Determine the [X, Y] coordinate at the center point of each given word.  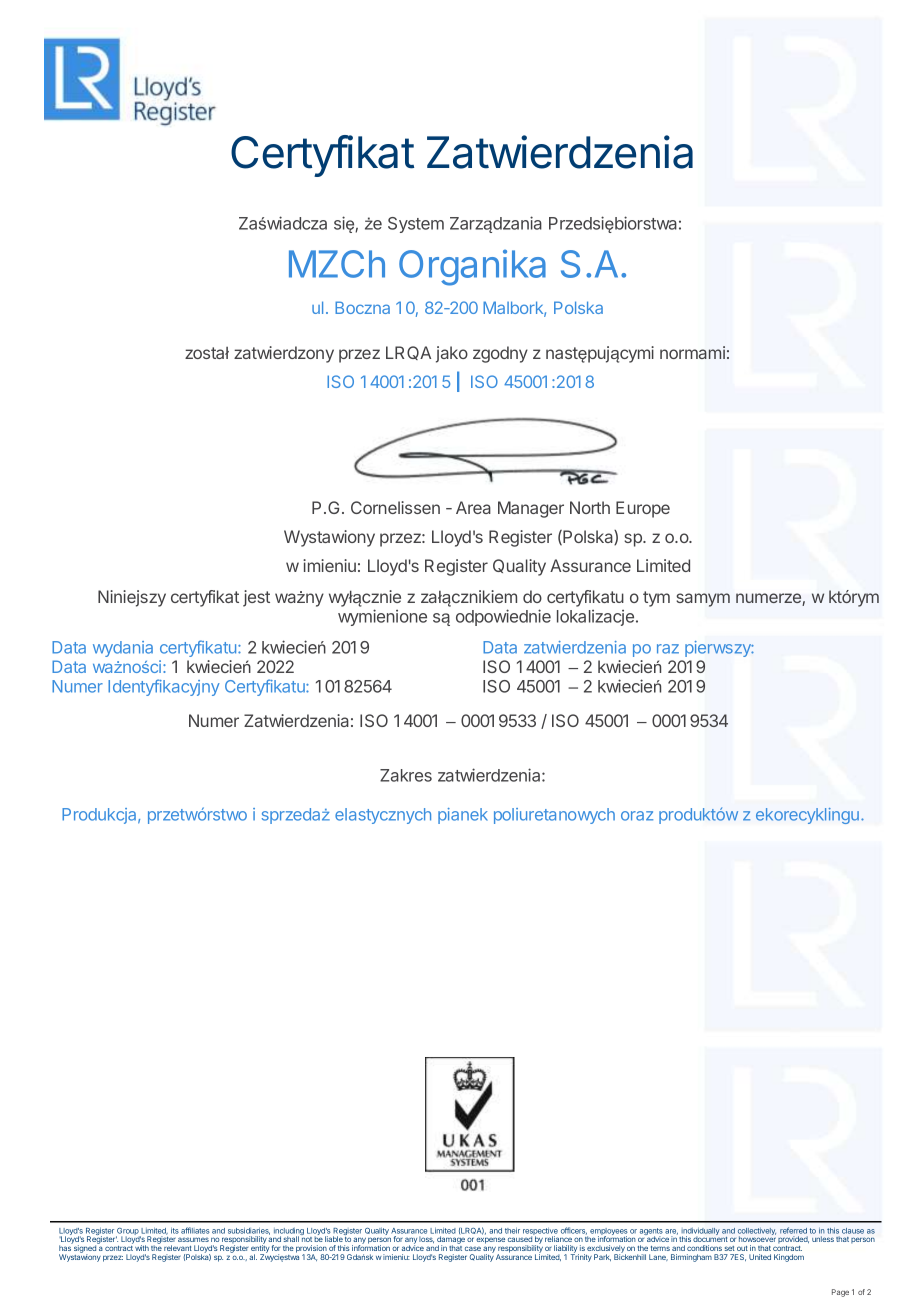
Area [473, 507]
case [473, 1248]
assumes [193, 1239]
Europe [643, 509]
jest [256, 598]
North [590, 507]
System [416, 225]
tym [656, 599]
